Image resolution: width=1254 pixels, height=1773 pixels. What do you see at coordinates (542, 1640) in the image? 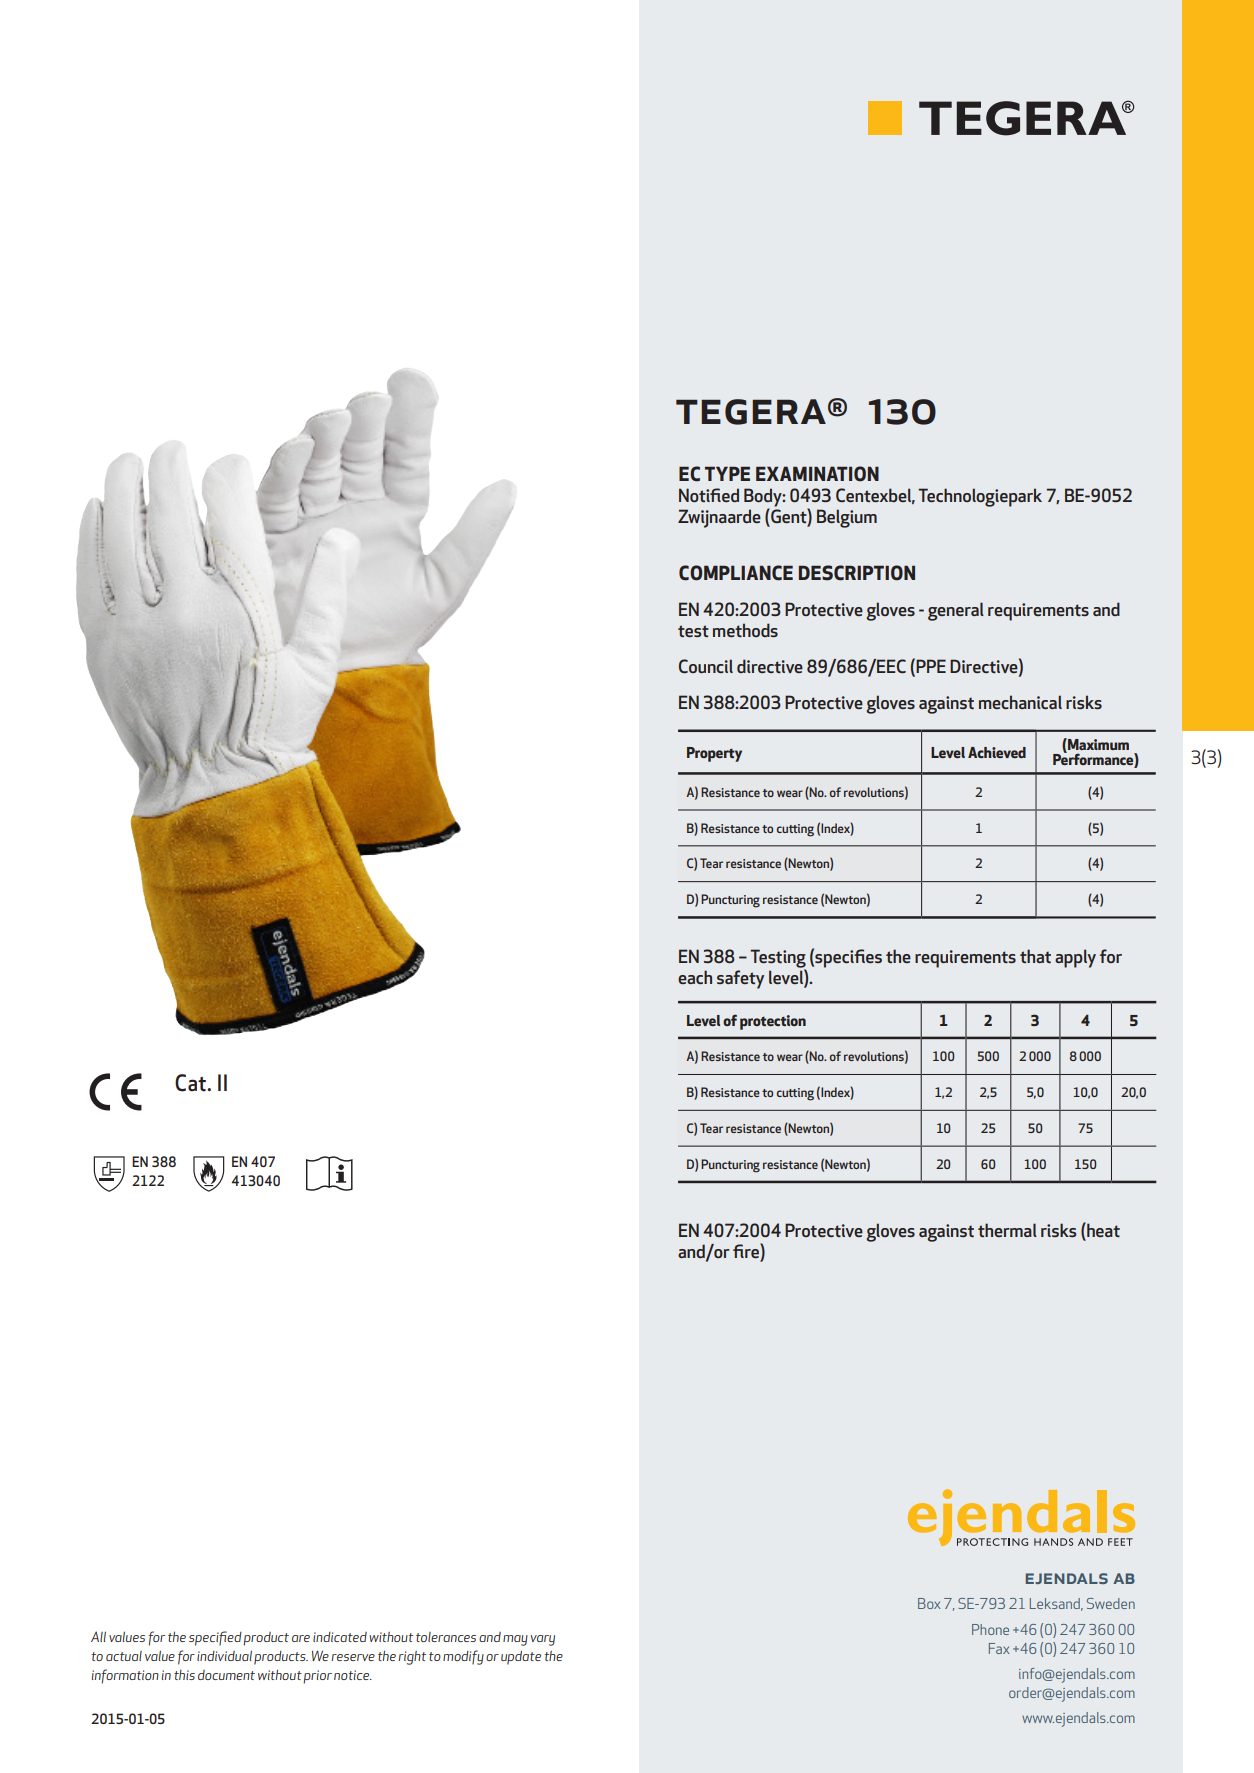
I see `vary` at bounding box center [542, 1640].
